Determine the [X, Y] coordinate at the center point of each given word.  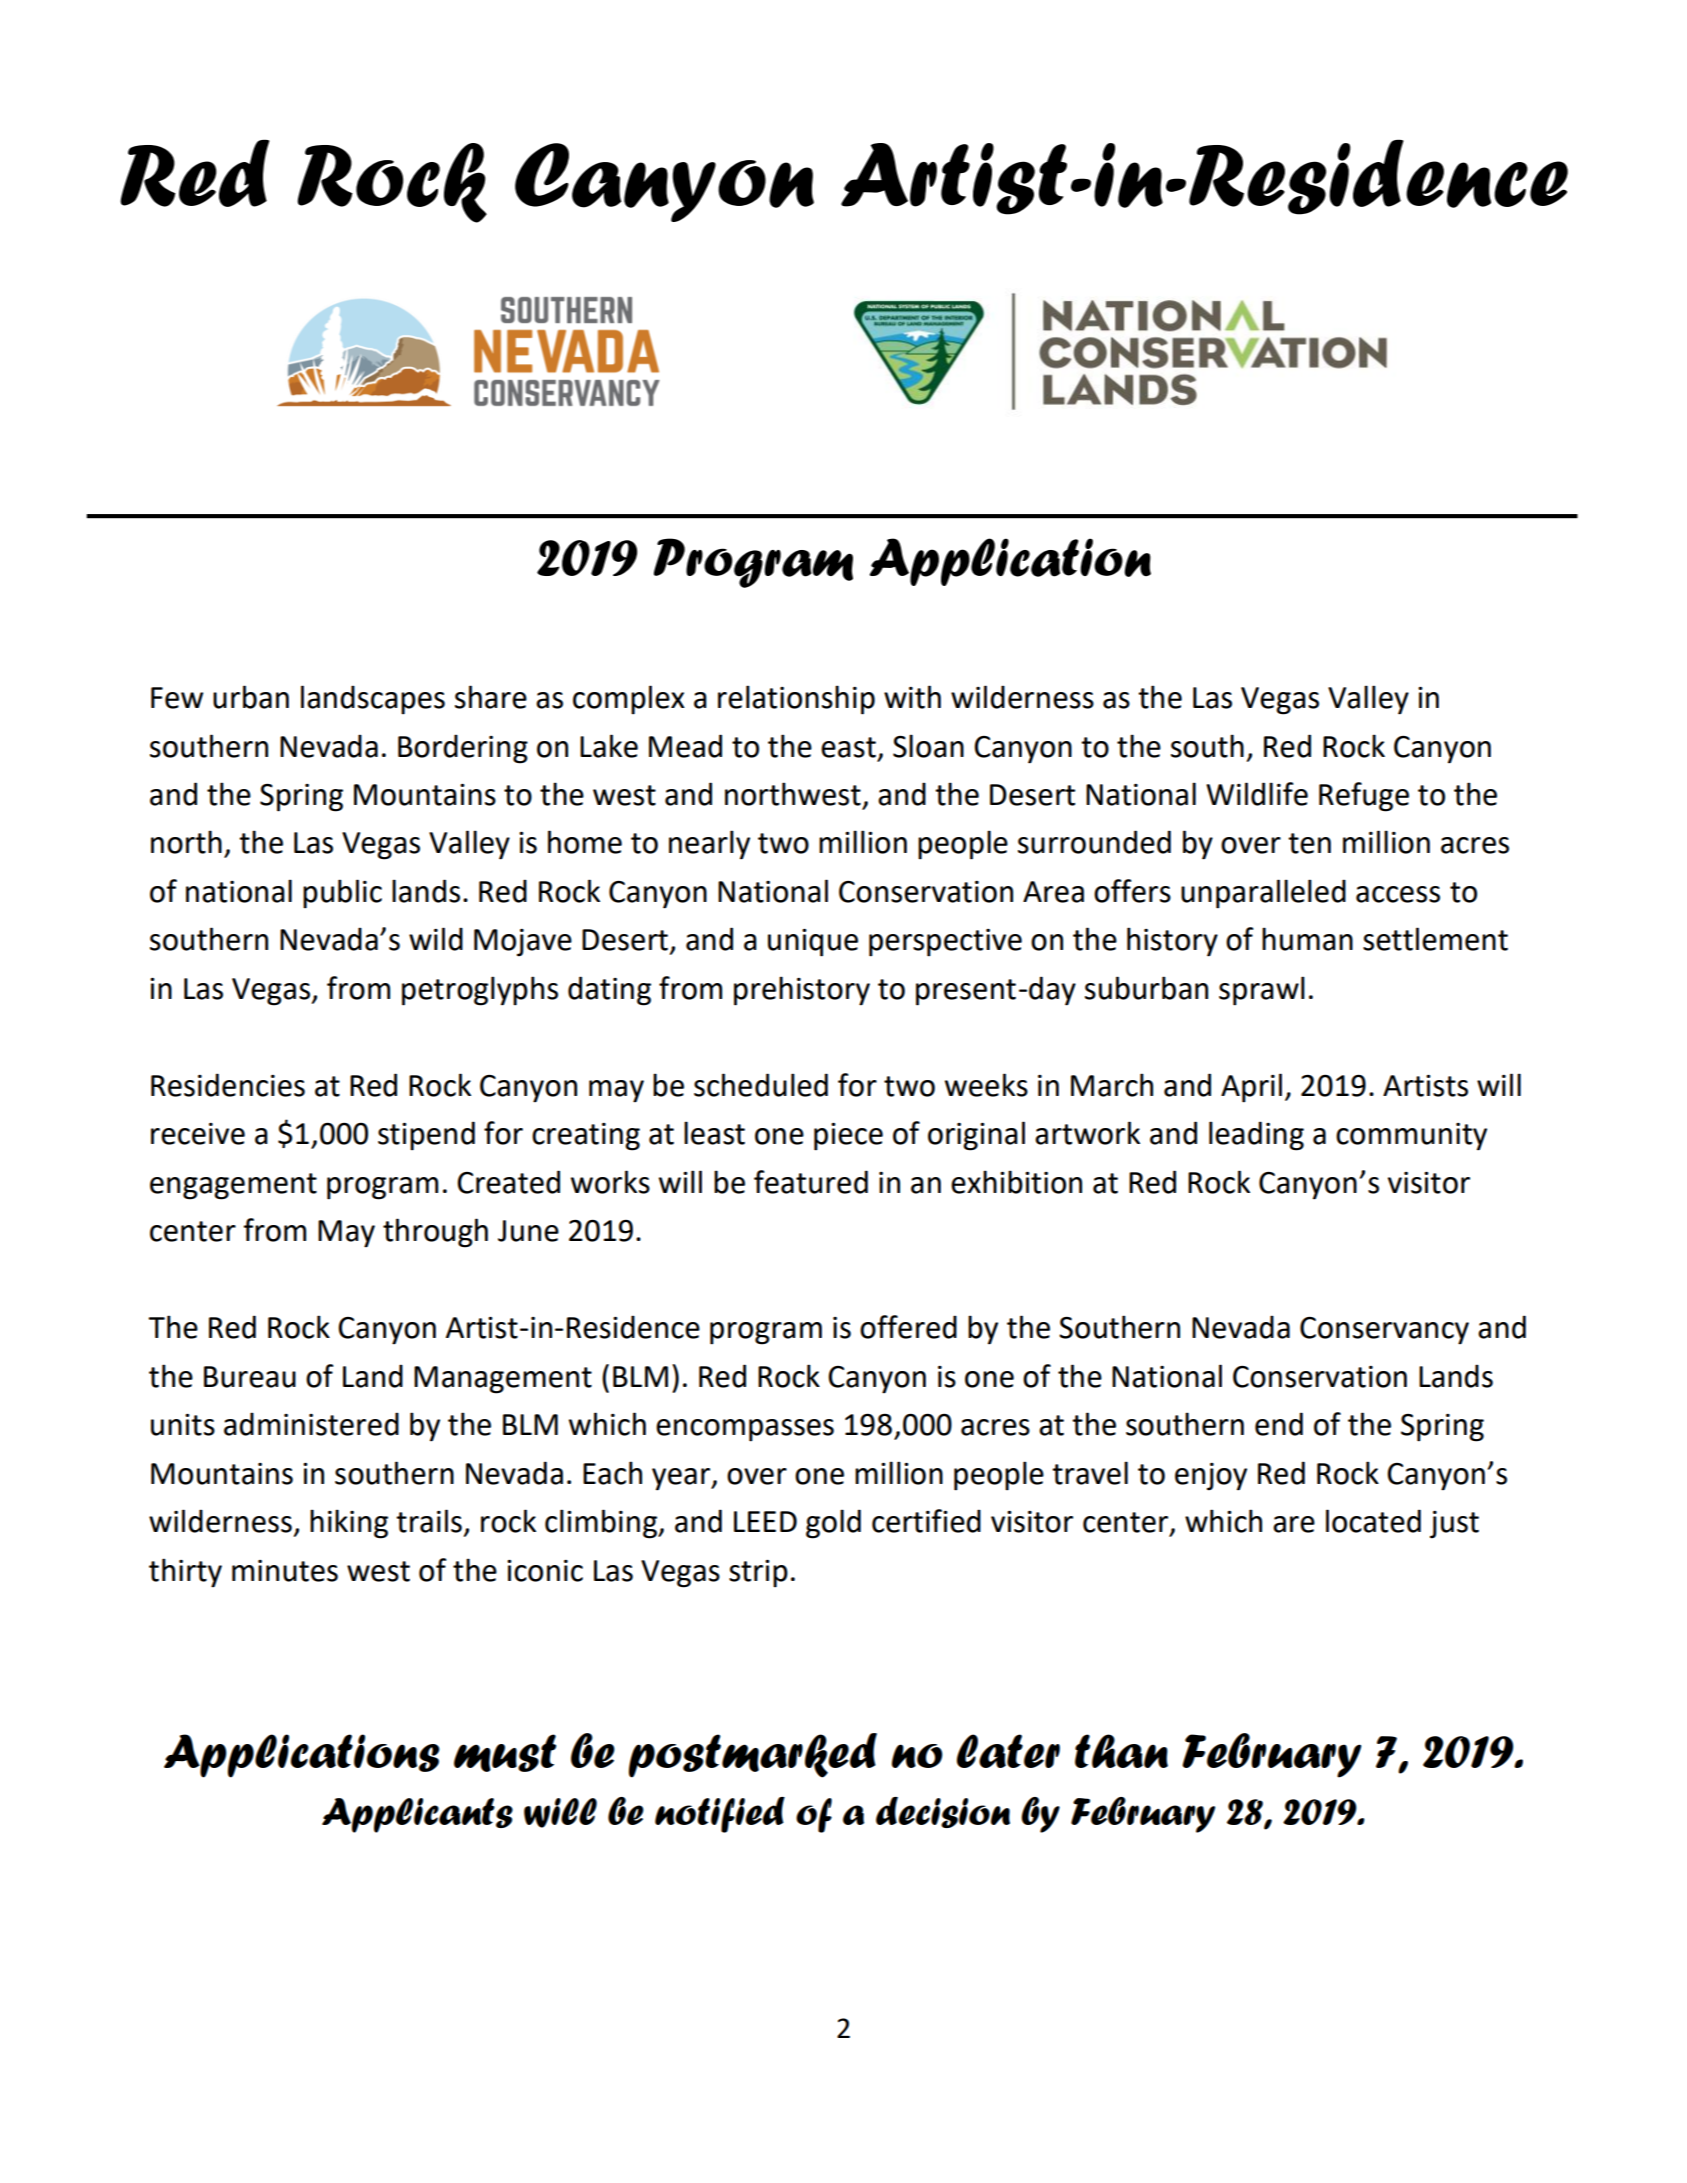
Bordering [463, 749]
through [435, 1233]
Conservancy [1384, 1331]
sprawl [1262, 991]
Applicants [417, 1815]
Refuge [1364, 797]
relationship [796, 700]
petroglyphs [480, 991]
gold [833, 1524]
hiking [349, 1524]
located [1373, 1521]
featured [811, 1182]
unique [813, 943]
